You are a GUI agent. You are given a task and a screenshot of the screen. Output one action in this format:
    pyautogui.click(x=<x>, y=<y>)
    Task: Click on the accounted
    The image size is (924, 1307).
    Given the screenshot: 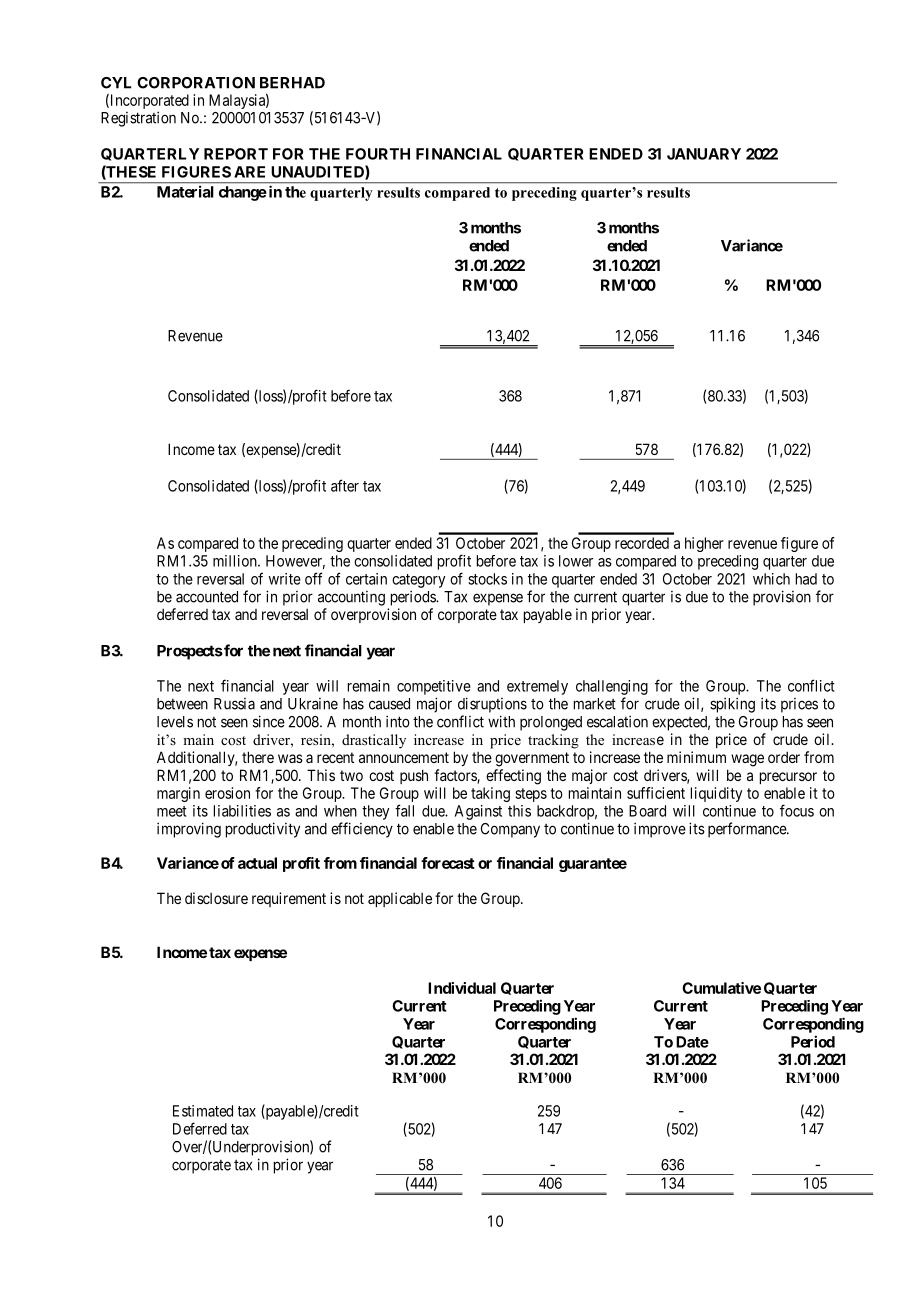 What is the action you would take?
    pyautogui.click(x=207, y=597)
